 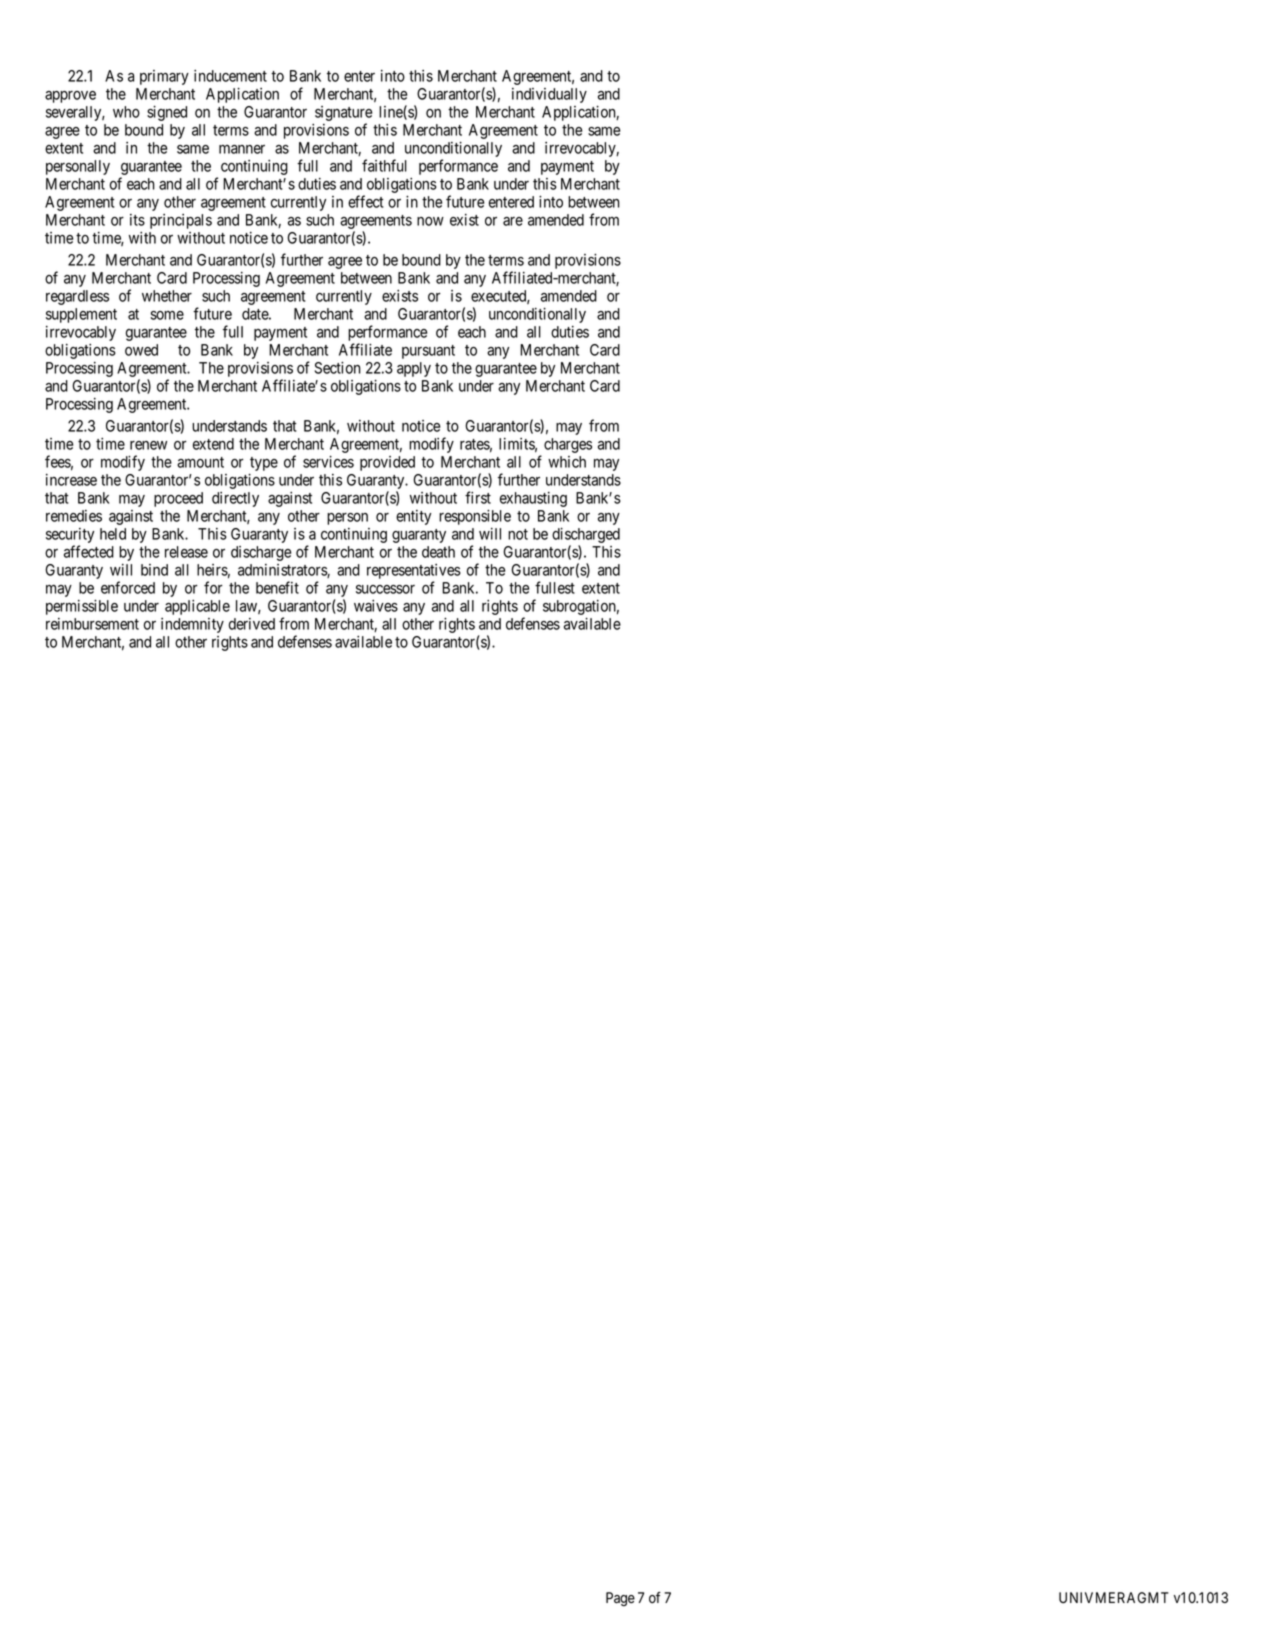 What do you see at coordinates (192, 625) in the image?
I see `indemnity` at bounding box center [192, 625].
